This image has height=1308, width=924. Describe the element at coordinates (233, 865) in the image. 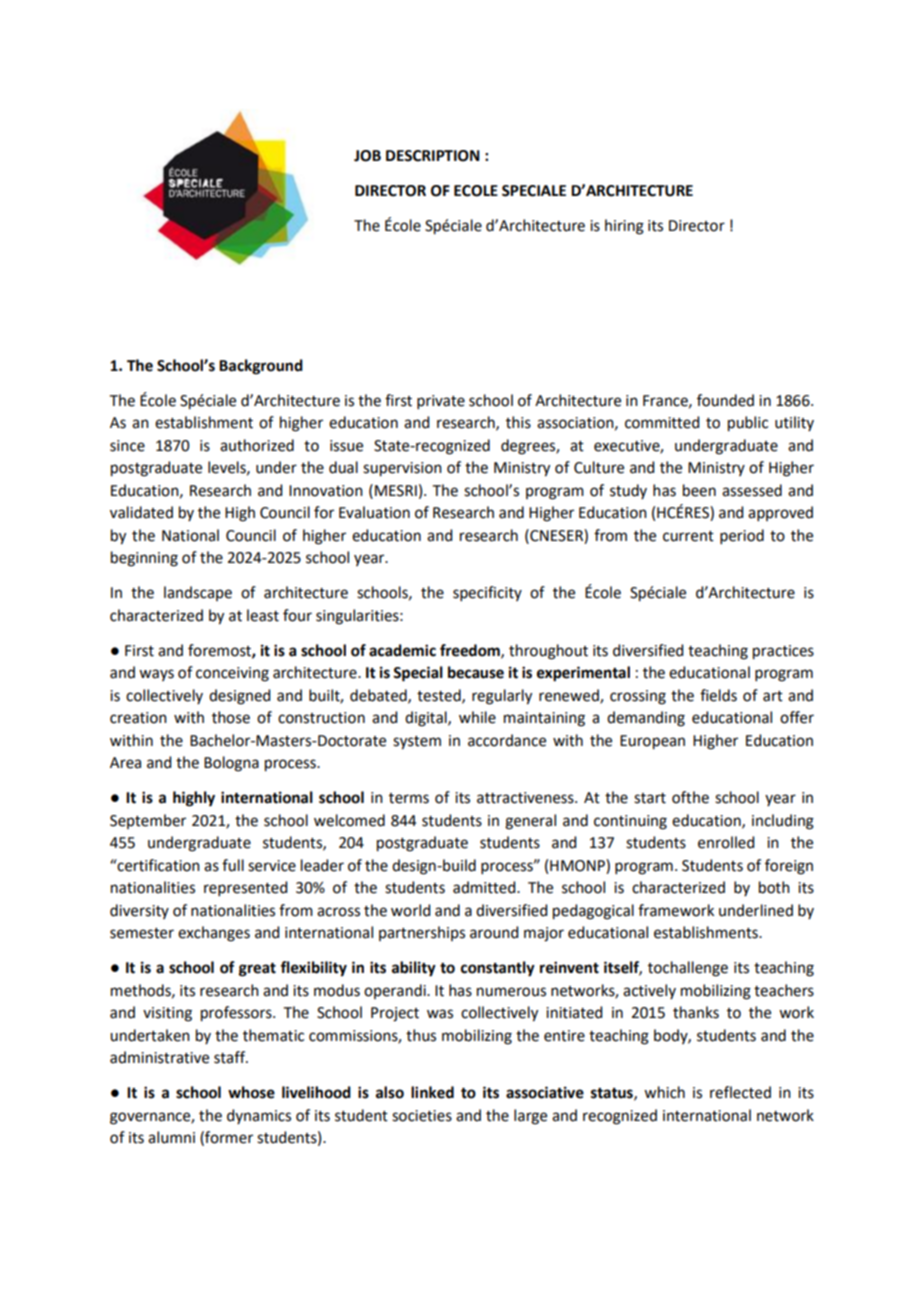

I see `full` at that location.
